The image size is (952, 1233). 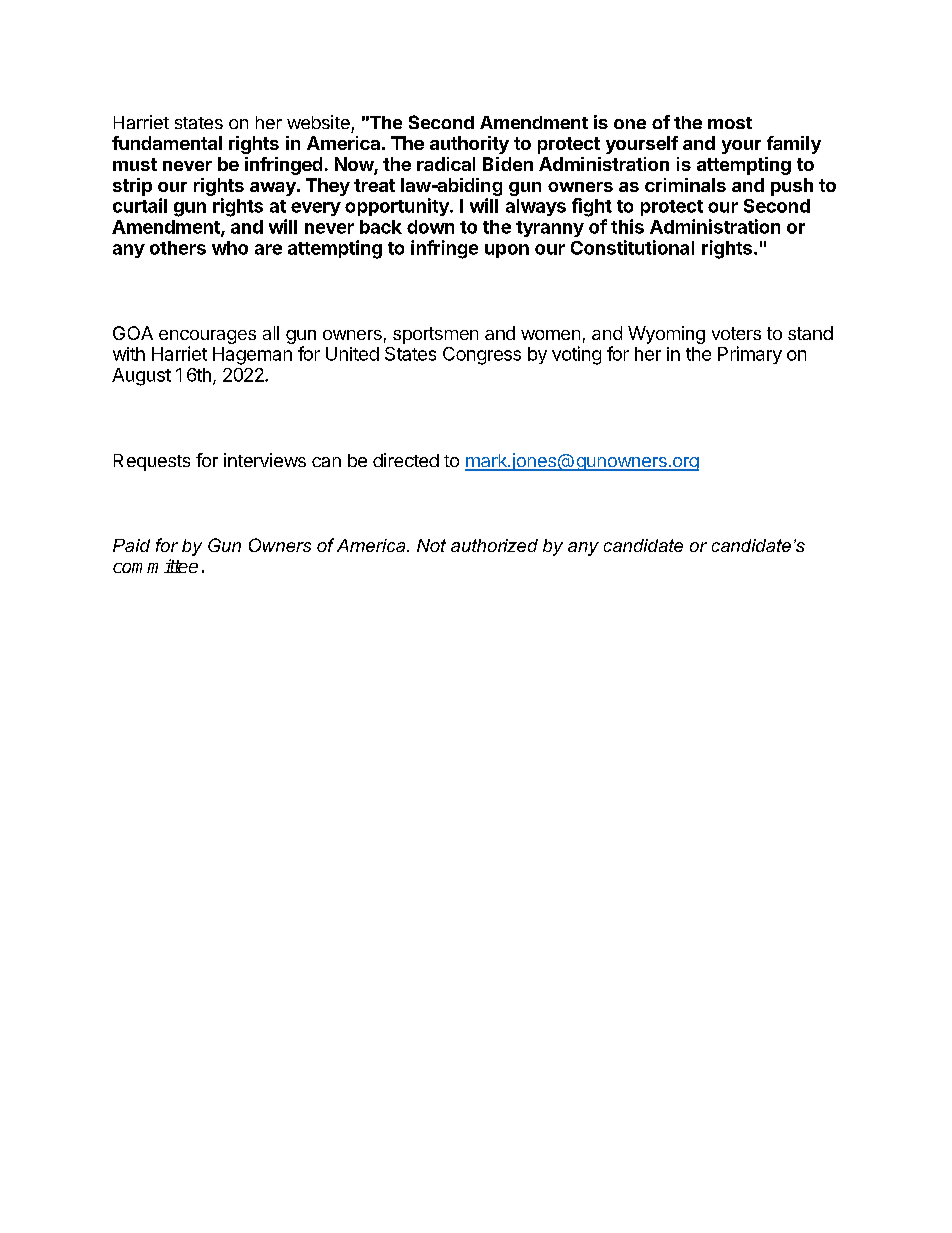 I want to click on interviews, so click(x=265, y=460).
